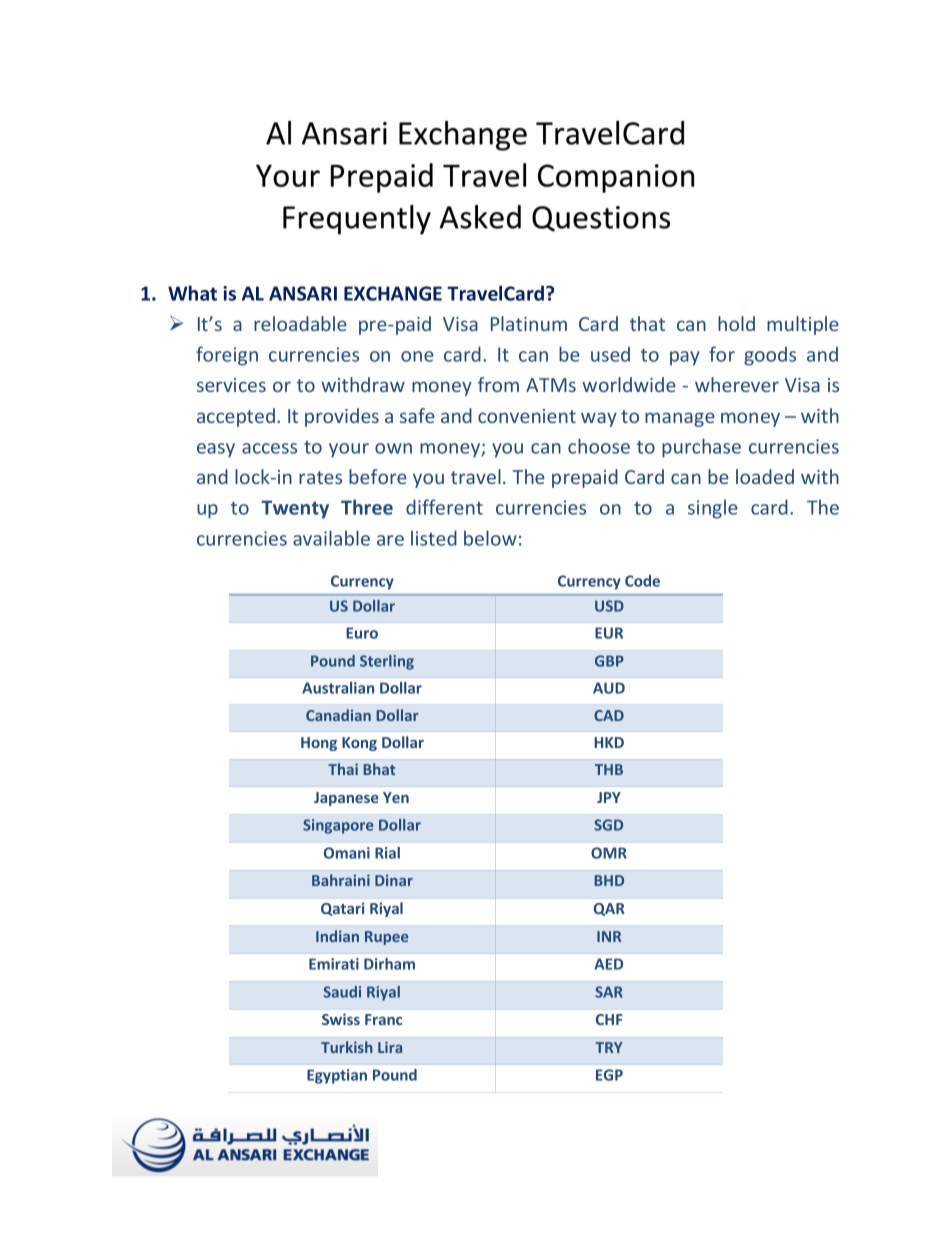 The image size is (952, 1233). Describe the element at coordinates (609, 661) in the screenshot. I see `GBP` at that location.
